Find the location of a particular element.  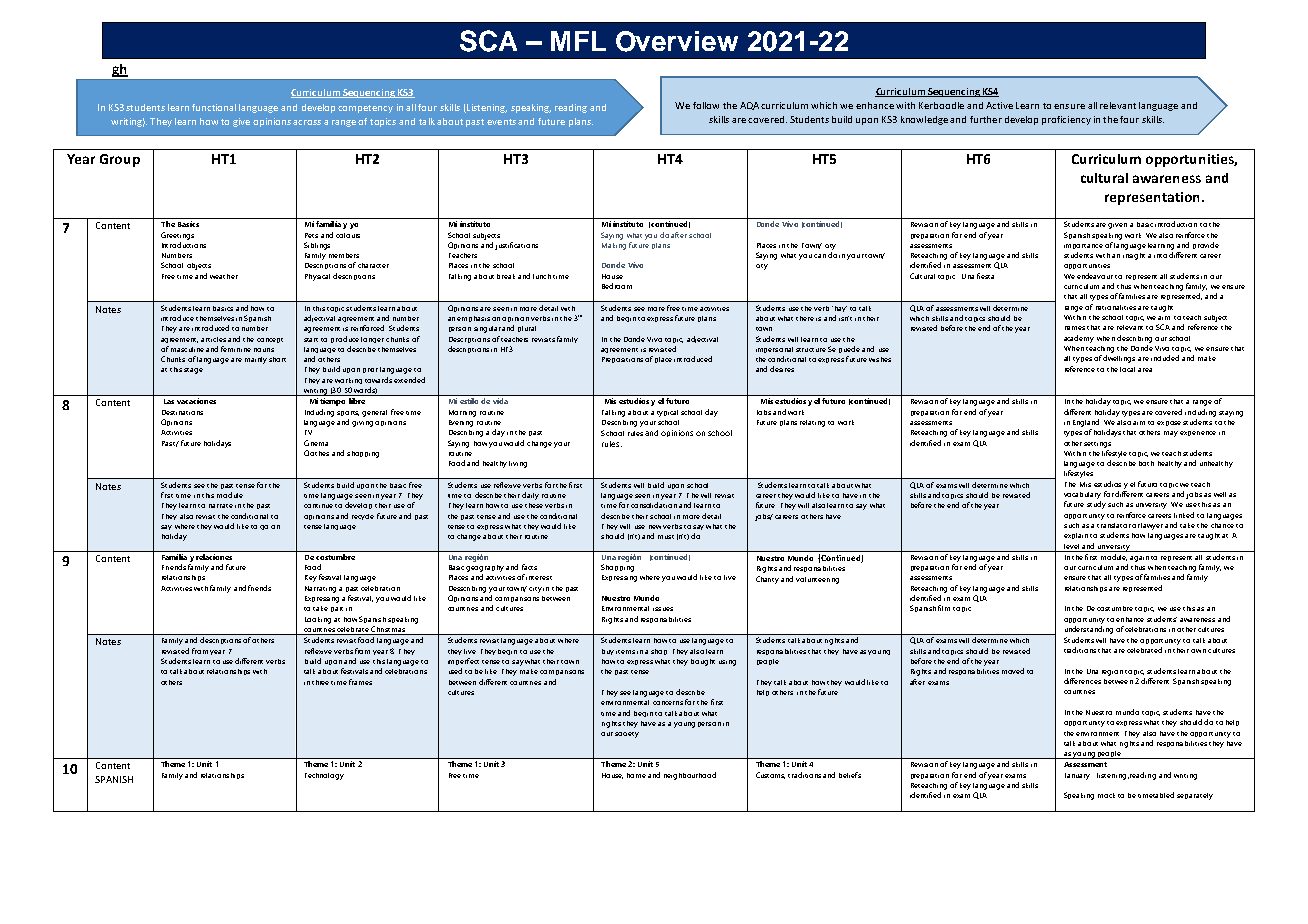

Destinations is located at coordinates (182, 412).
